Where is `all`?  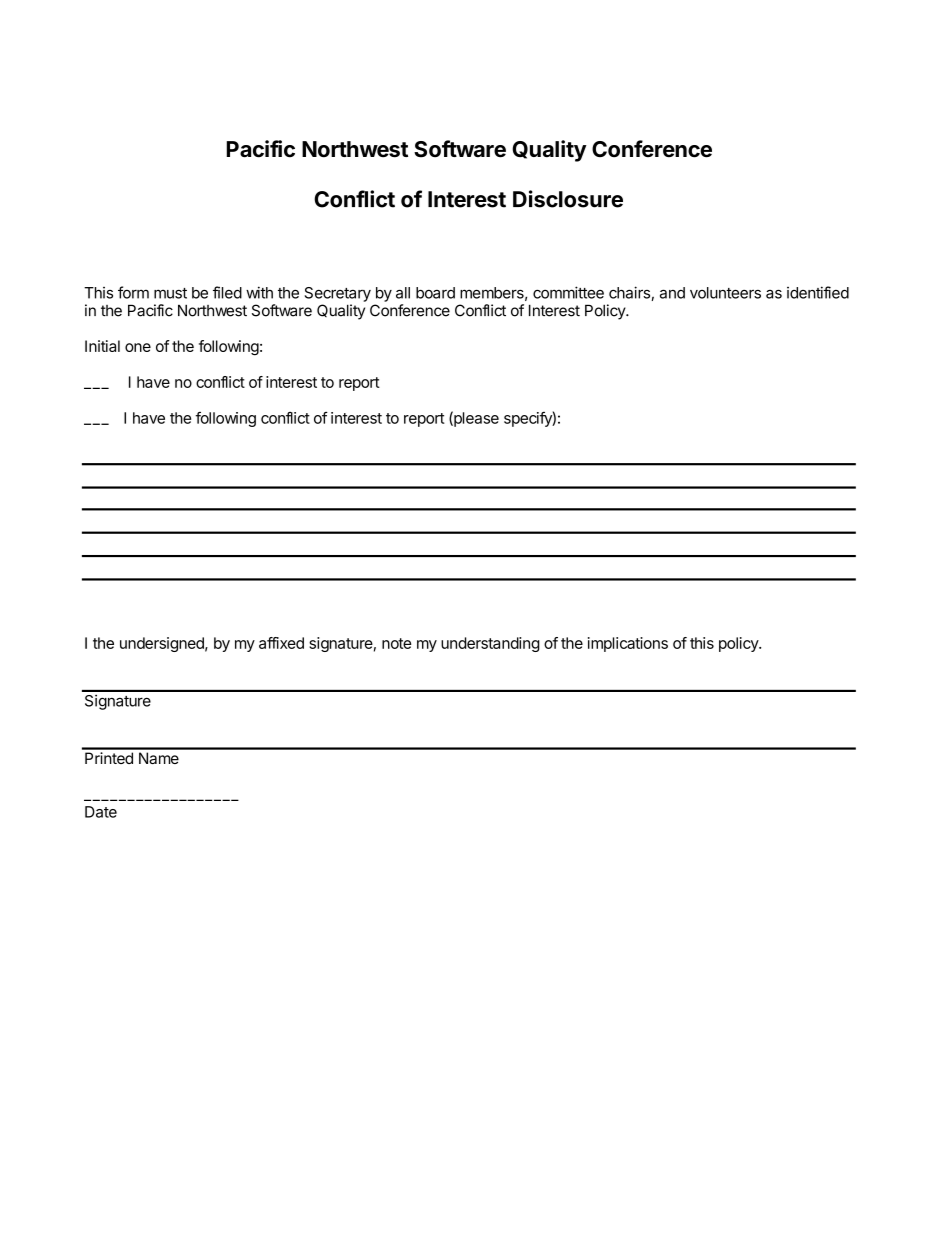
all is located at coordinates (403, 293).
